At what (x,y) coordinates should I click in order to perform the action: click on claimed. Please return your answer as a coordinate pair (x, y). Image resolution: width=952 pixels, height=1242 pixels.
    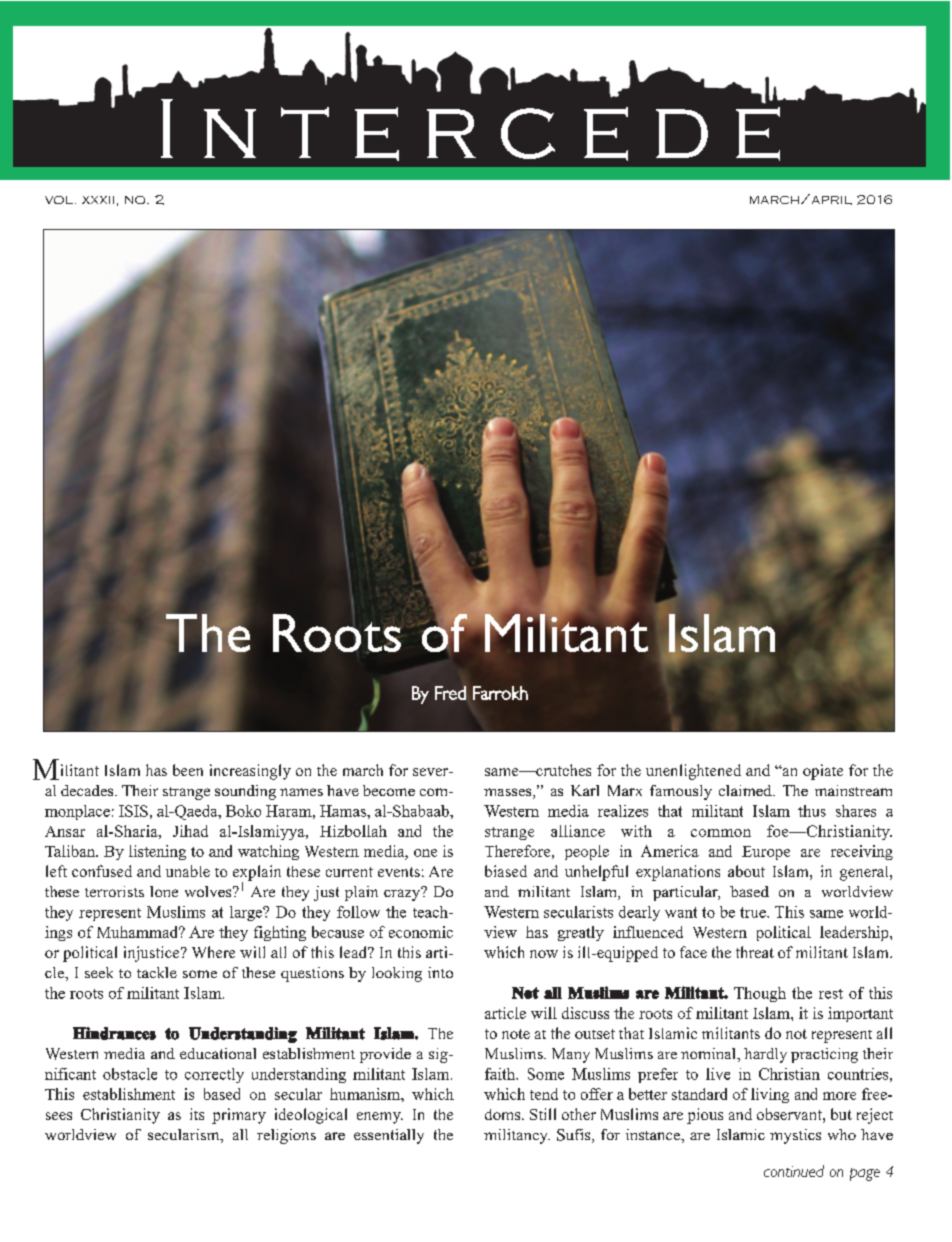
    Looking at the image, I should click on (746, 790).
